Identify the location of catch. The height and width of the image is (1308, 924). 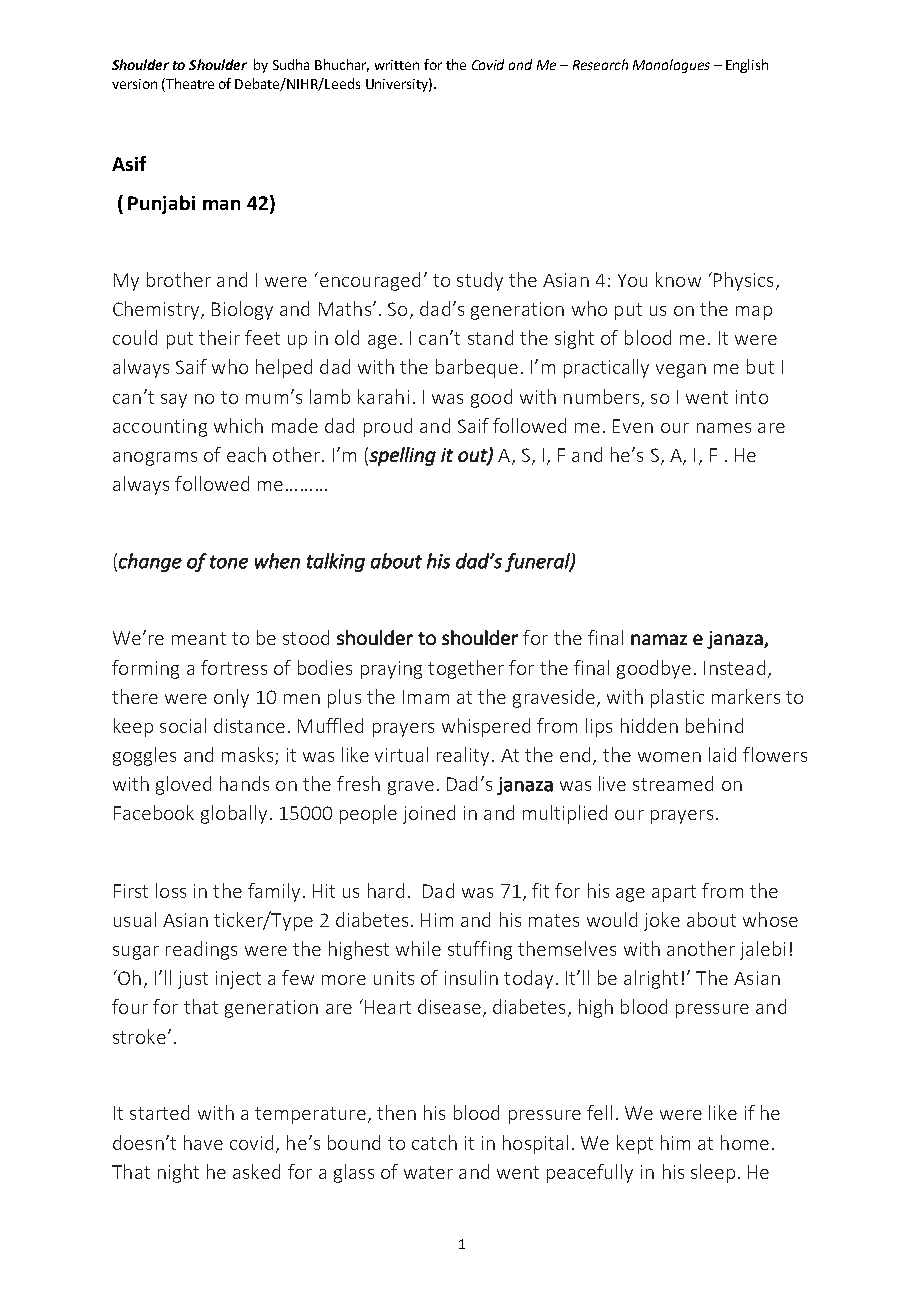
(434, 1142).
